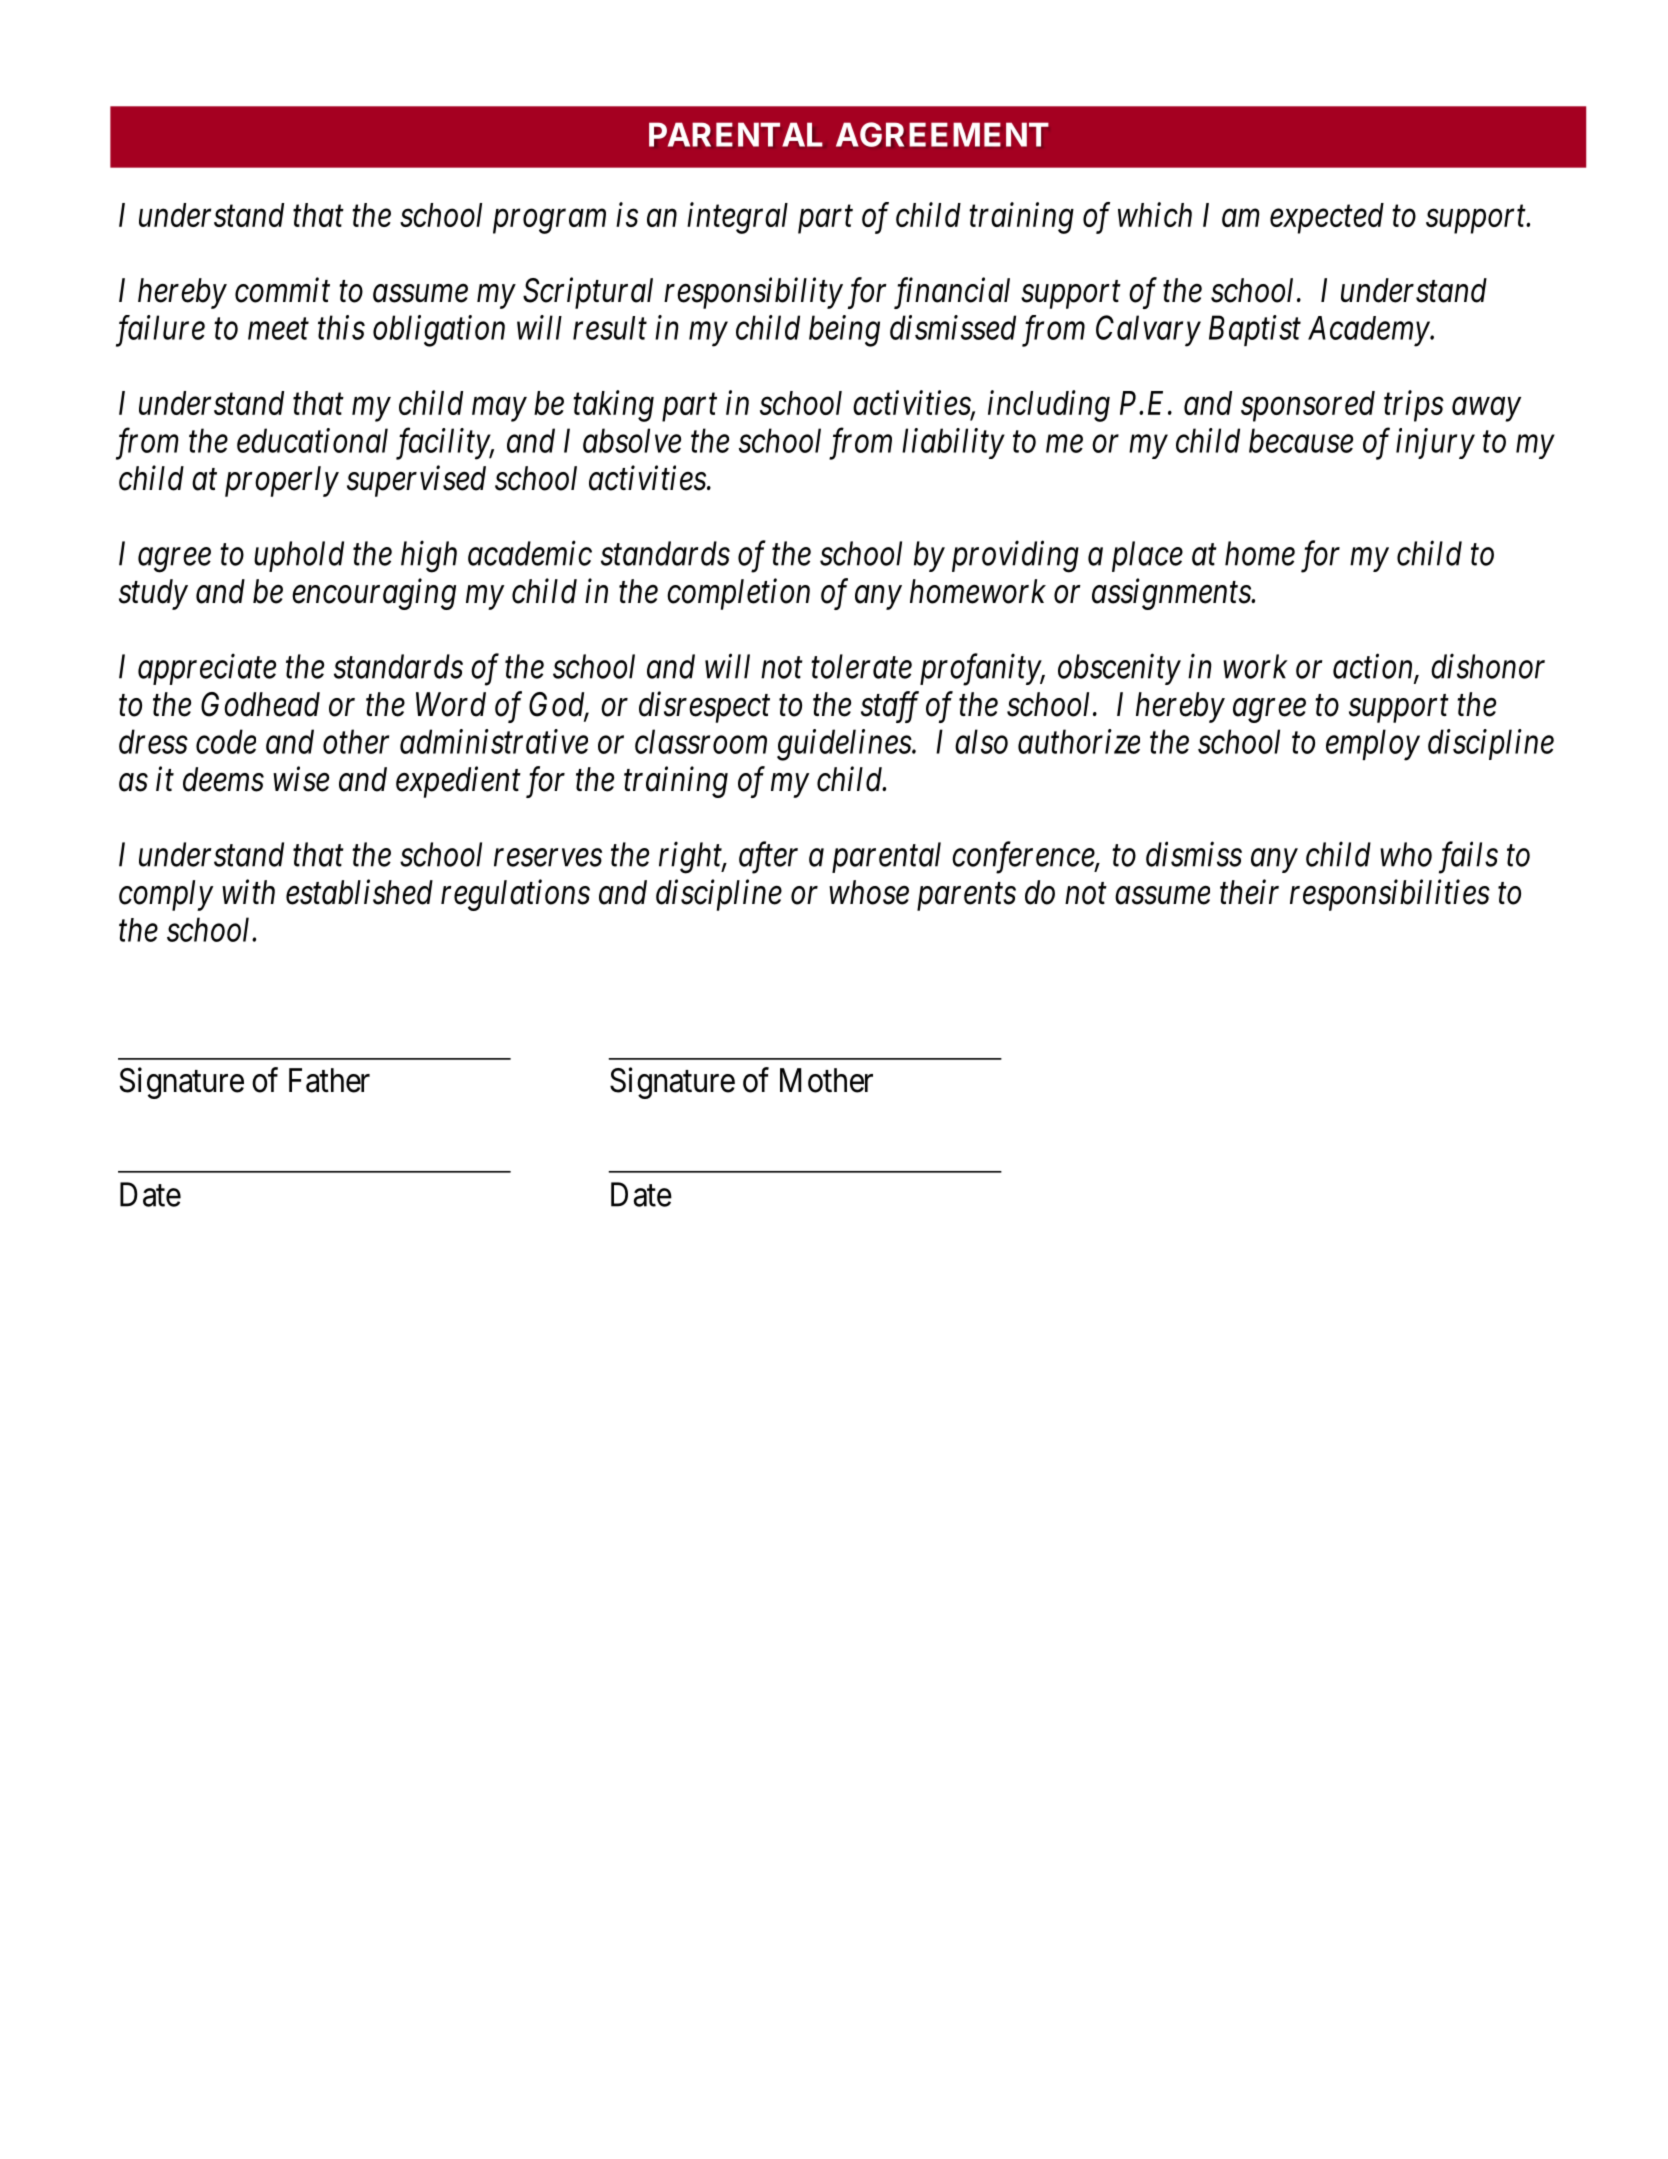 This document has width=1668, height=2159. I want to click on guidelines, so click(845, 745).
